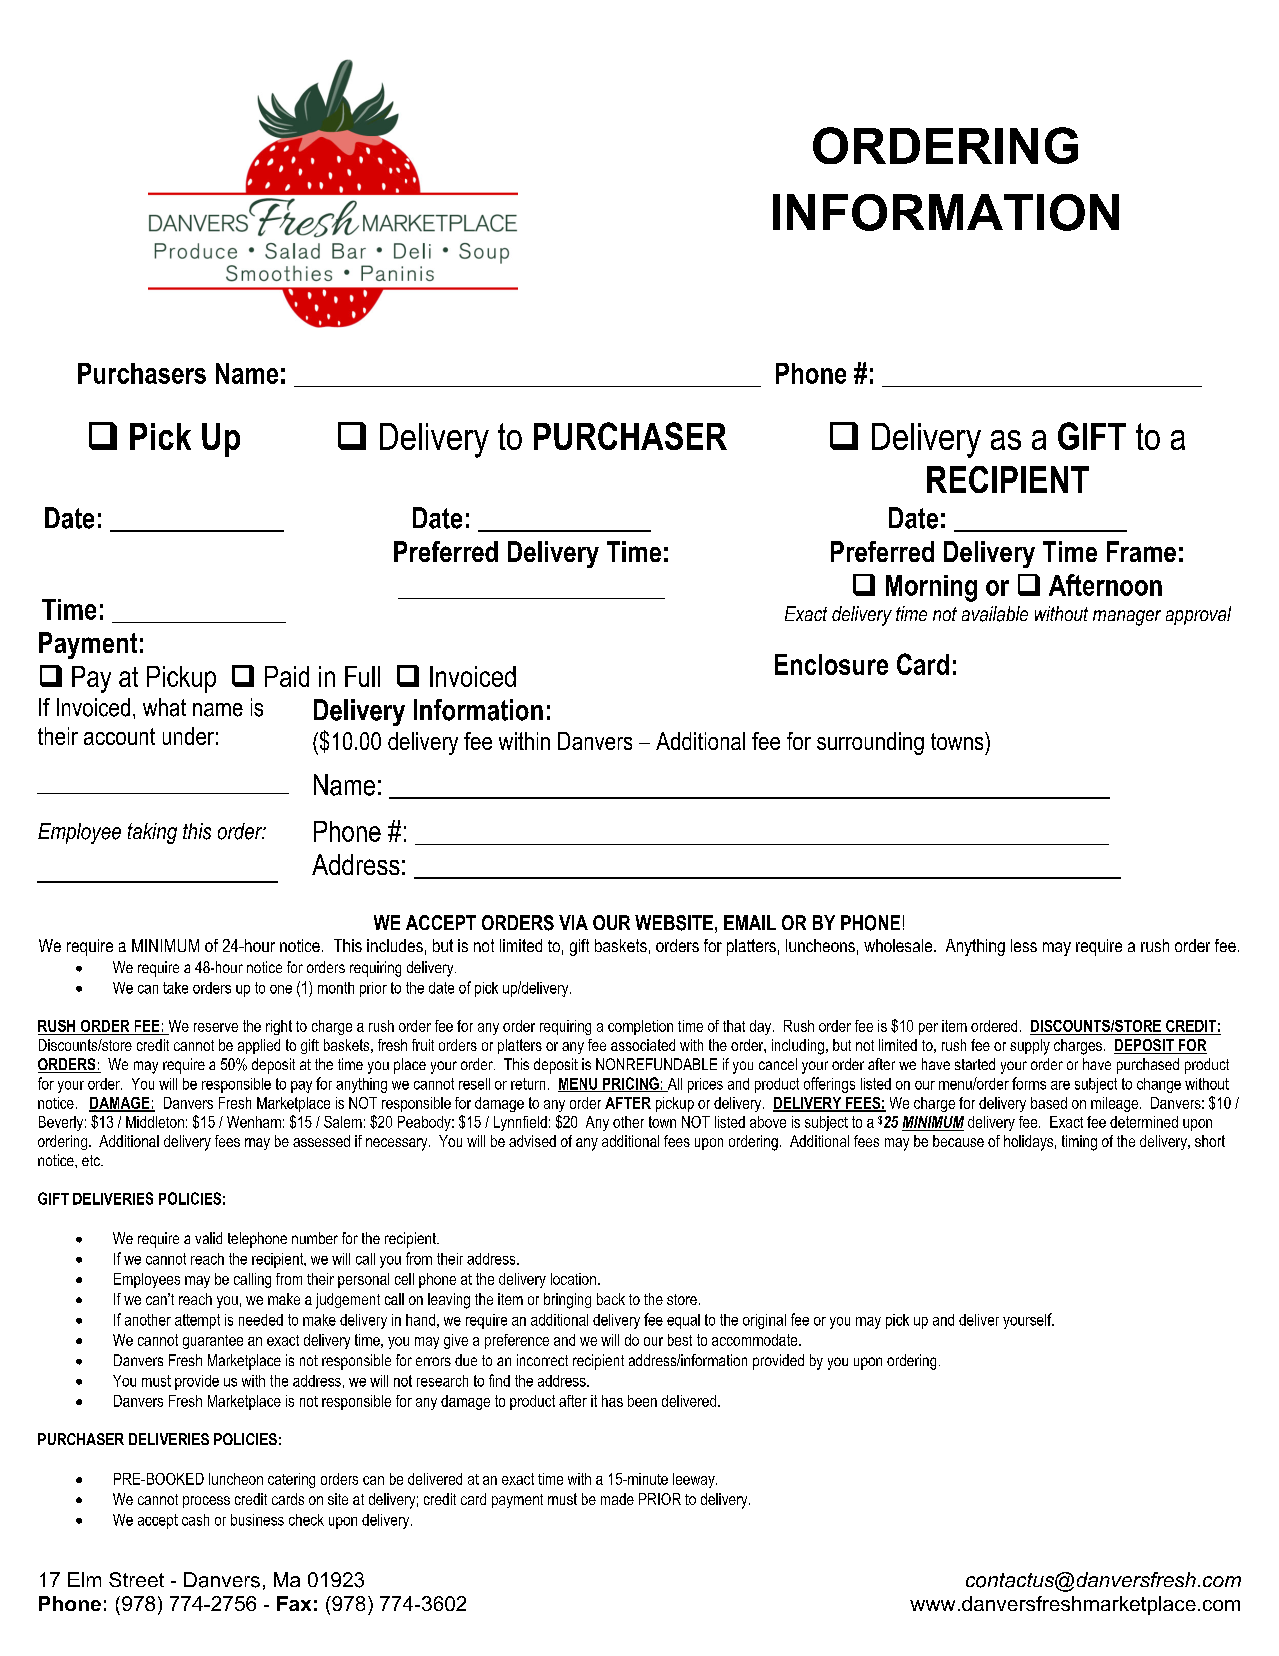 This image has width=1279, height=1656. What do you see at coordinates (1127, 618) in the image?
I see `manager` at bounding box center [1127, 618].
